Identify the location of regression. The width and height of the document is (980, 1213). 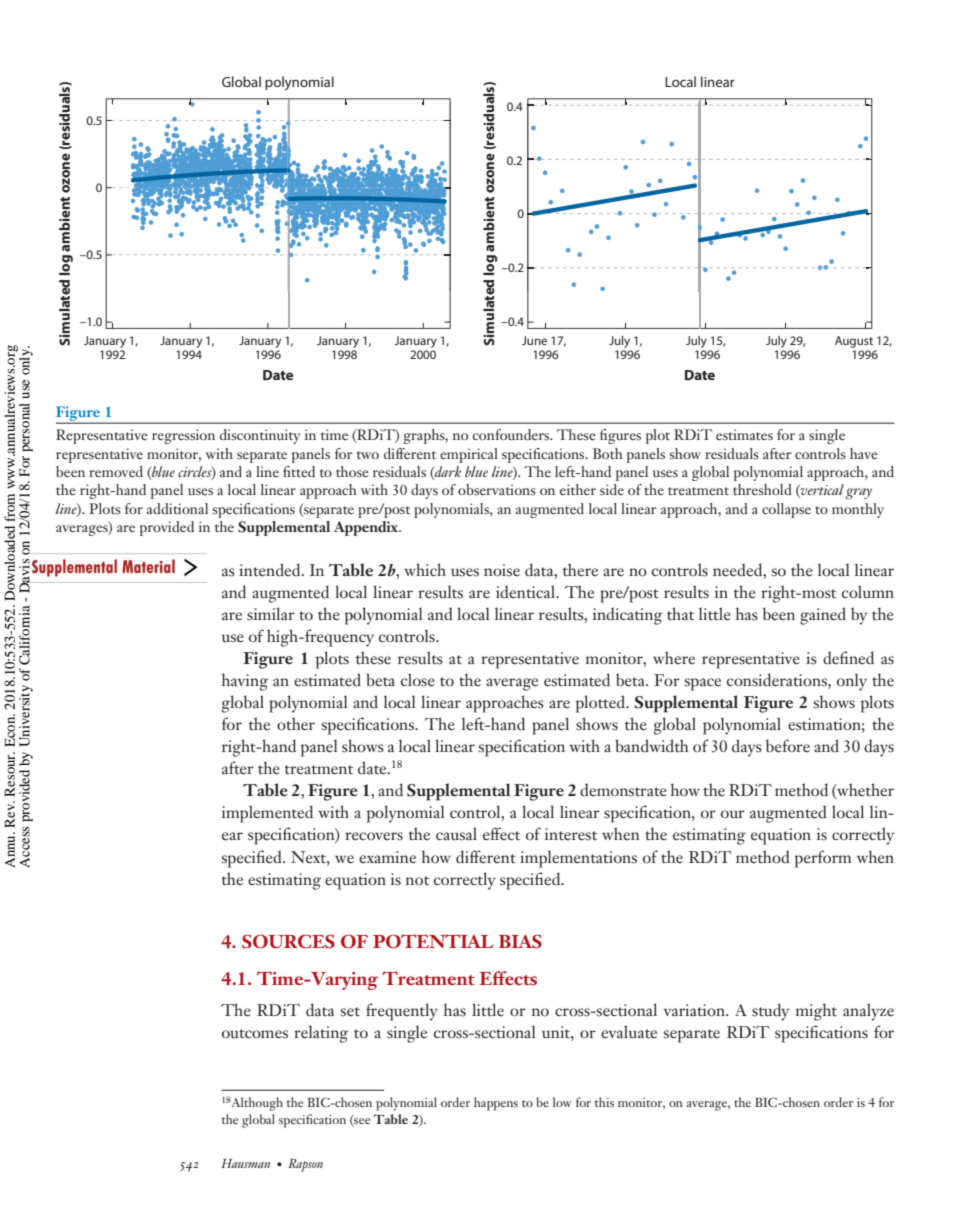
(183, 436).
